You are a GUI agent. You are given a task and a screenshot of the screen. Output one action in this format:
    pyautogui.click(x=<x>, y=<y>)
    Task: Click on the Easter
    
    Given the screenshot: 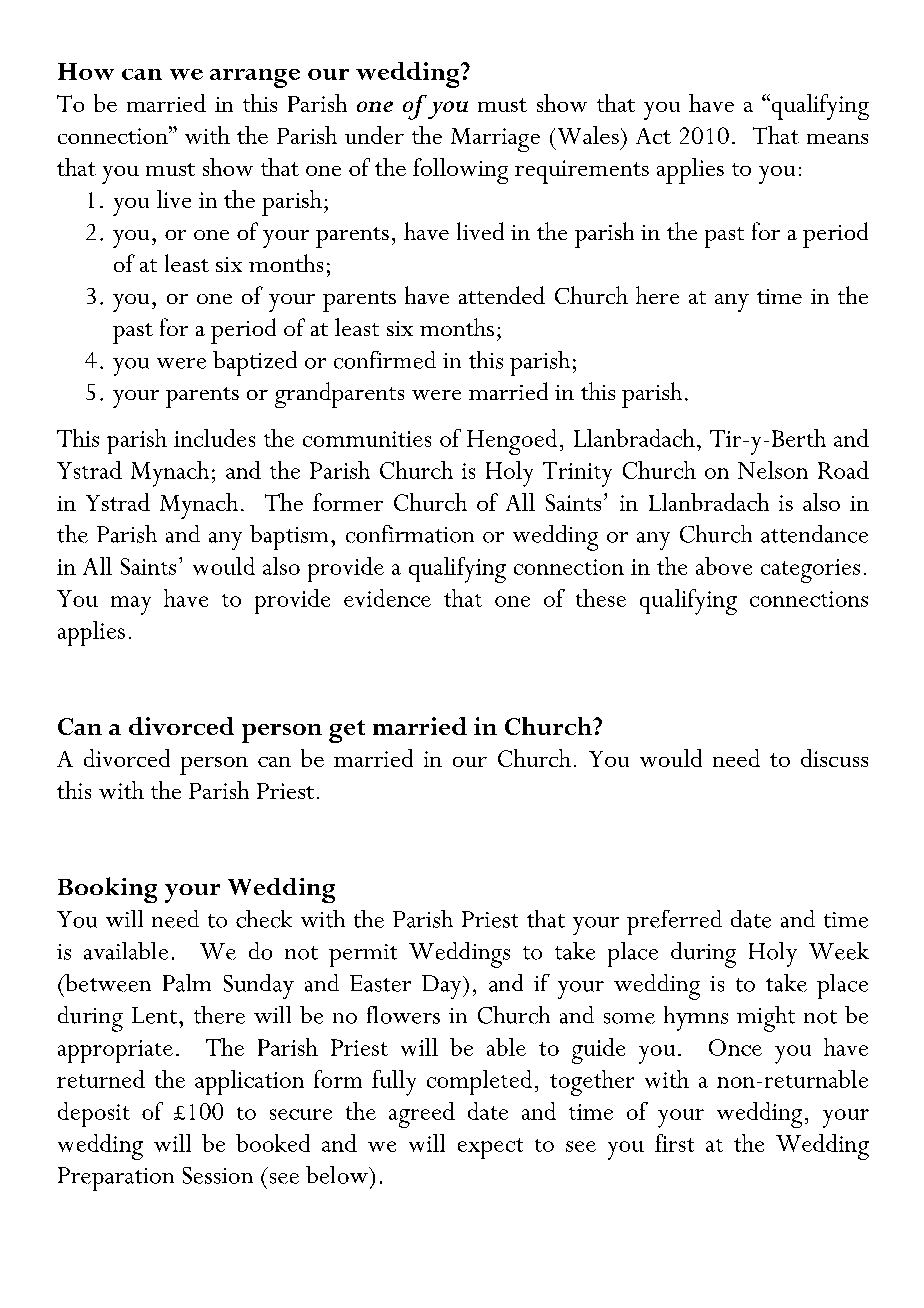 What is the action you would take?
    pyautogui.click(x=380, y=983)
